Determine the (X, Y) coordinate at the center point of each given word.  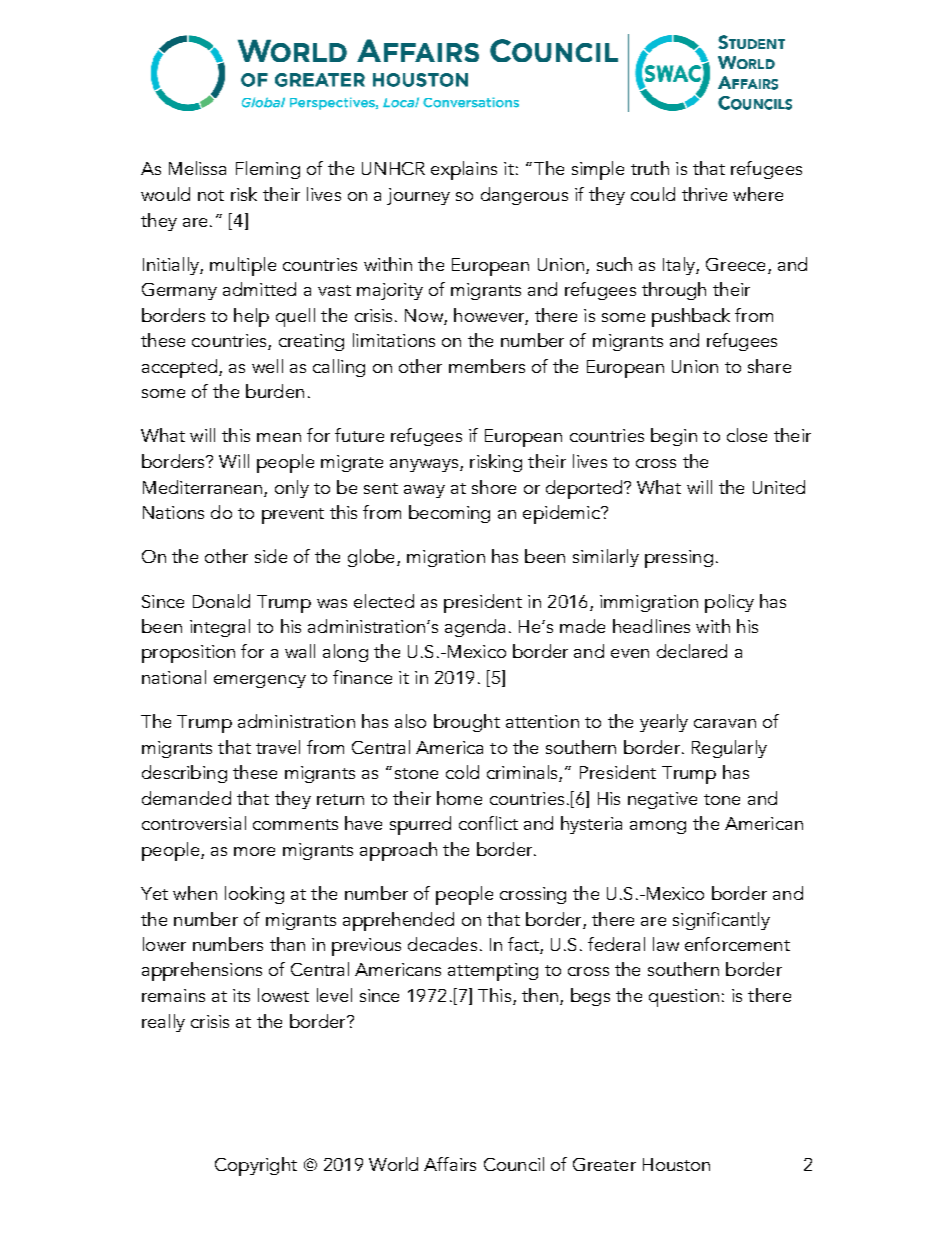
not (211, 195)
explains (464, 170)
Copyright (256, 1166)
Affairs (450, 1164)
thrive (704, 194)
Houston (676, 1164)
